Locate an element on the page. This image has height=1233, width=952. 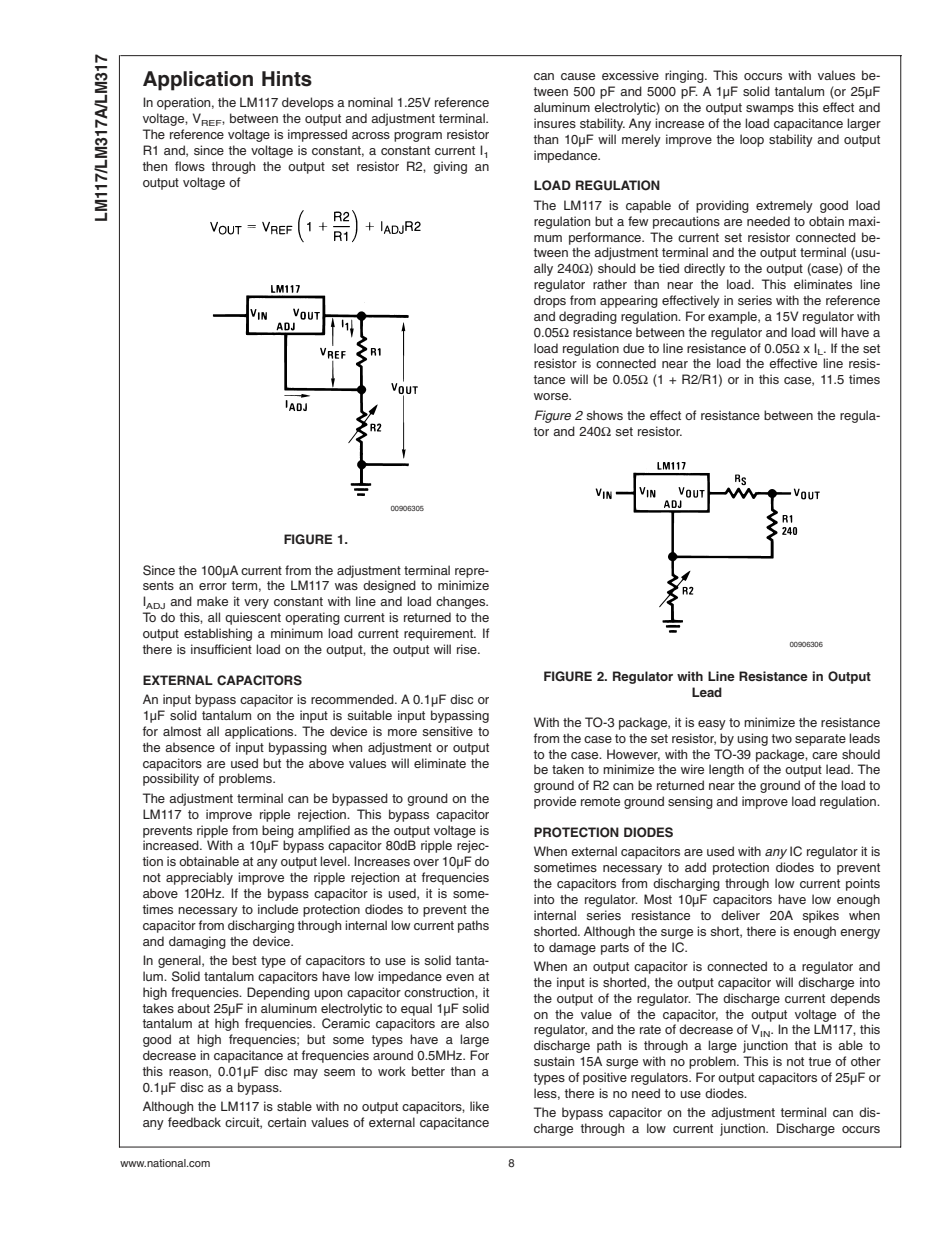
swamps is located at coordinates (770, 110).
